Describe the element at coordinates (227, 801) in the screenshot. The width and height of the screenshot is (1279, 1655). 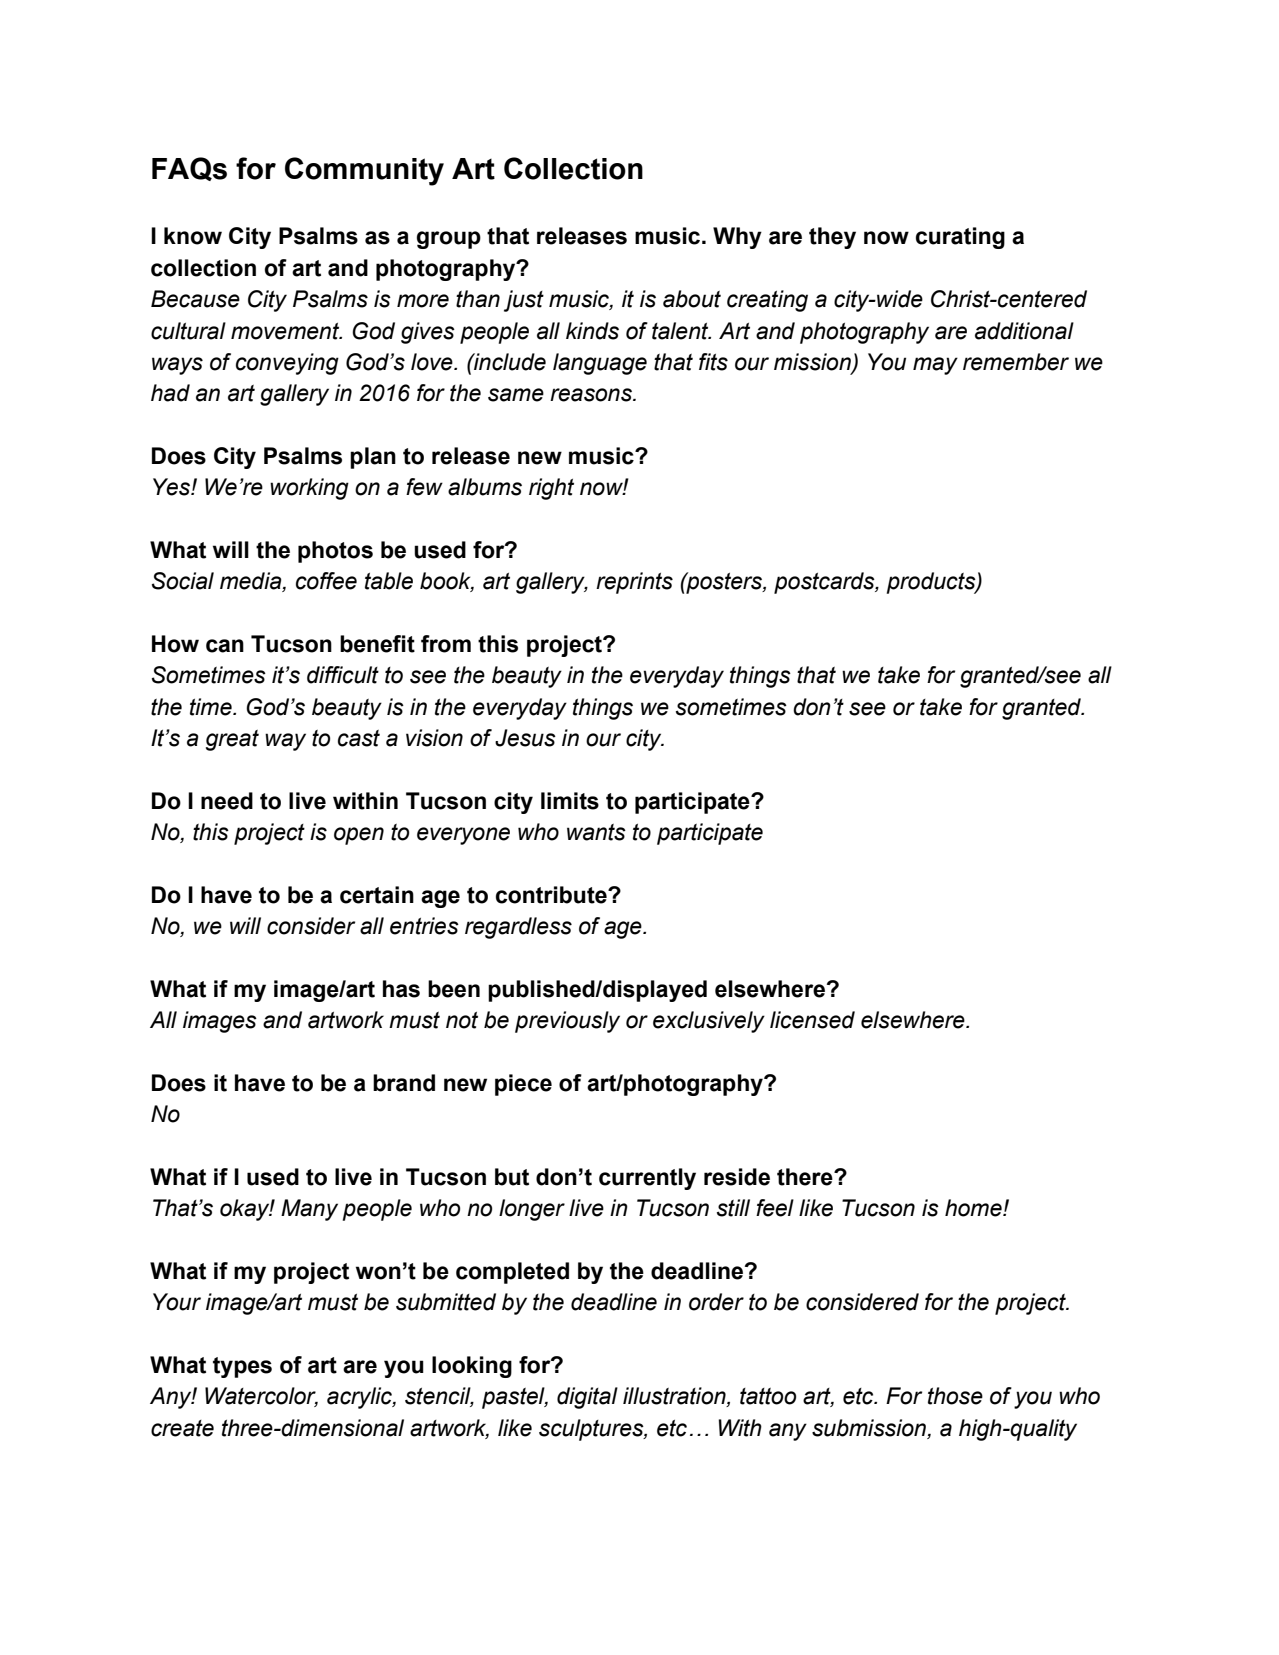
I see `need` at that location.
